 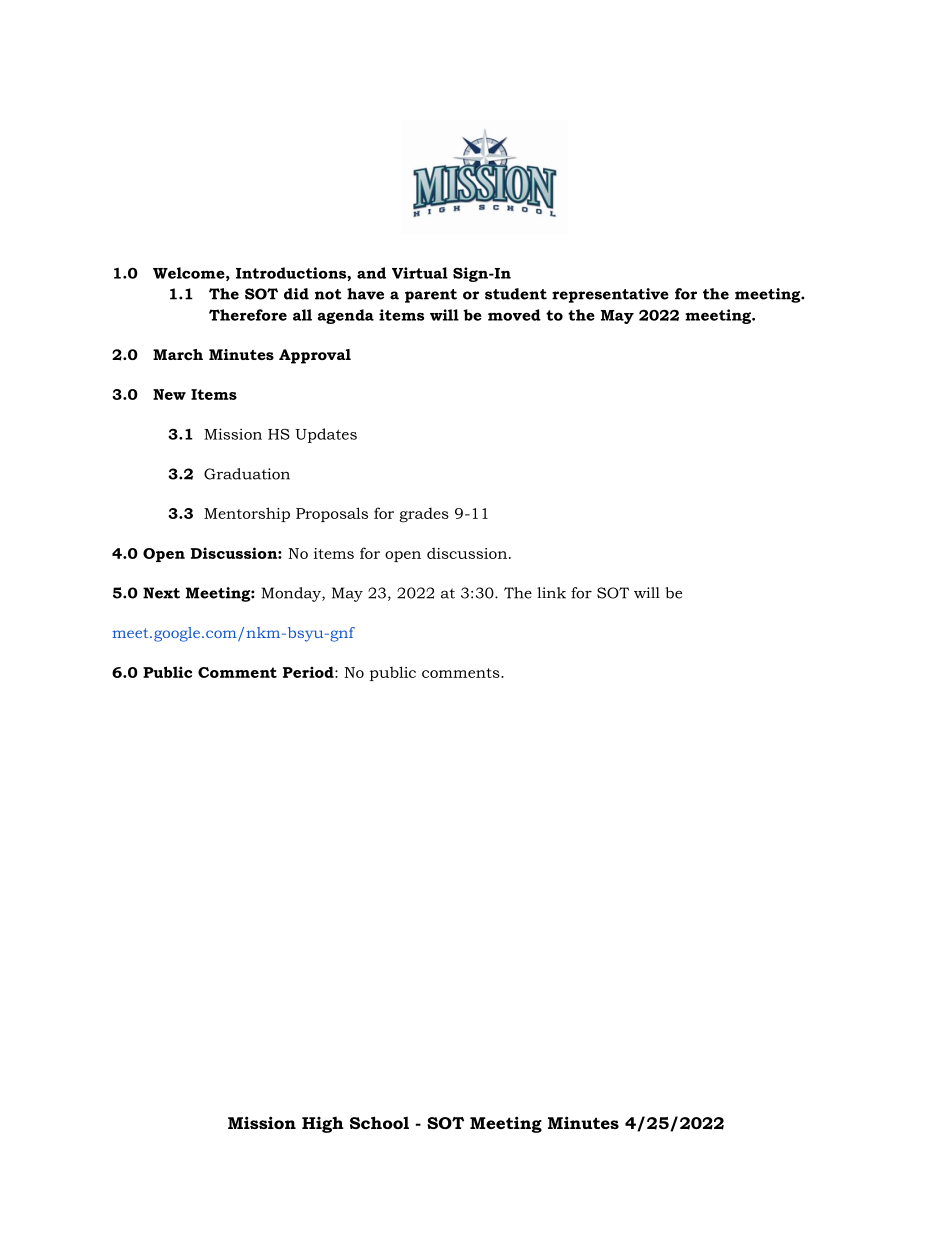 What do you see at coordinates (551, 593) in the screenshot?
I see `link` at bounding box center [551, 593].
